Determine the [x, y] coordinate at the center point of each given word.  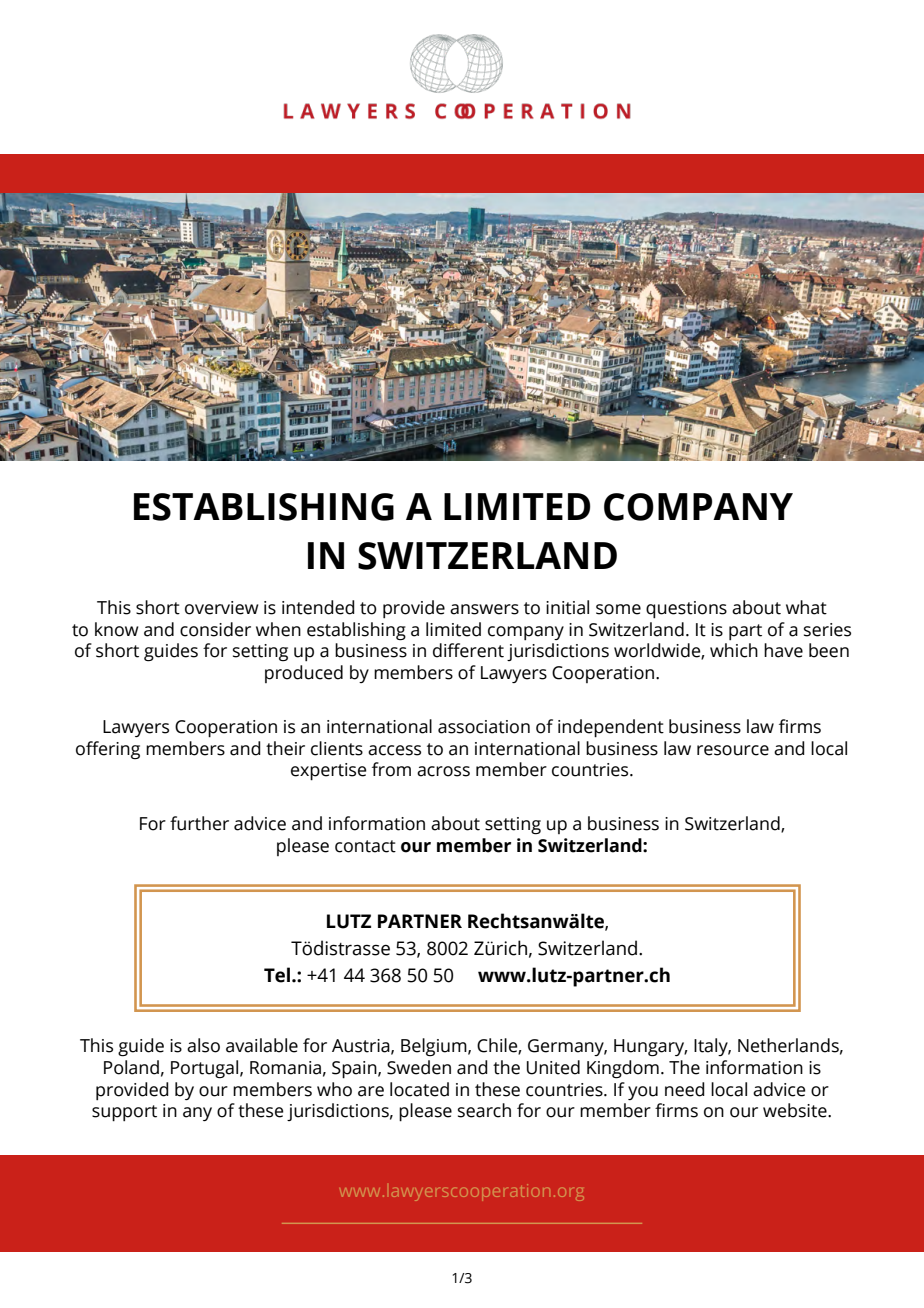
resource [733, 750]
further [199, 823]
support [124, 1113]
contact [365, 846]
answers [484, 609]
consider [215, 629]
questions [686, 610]
